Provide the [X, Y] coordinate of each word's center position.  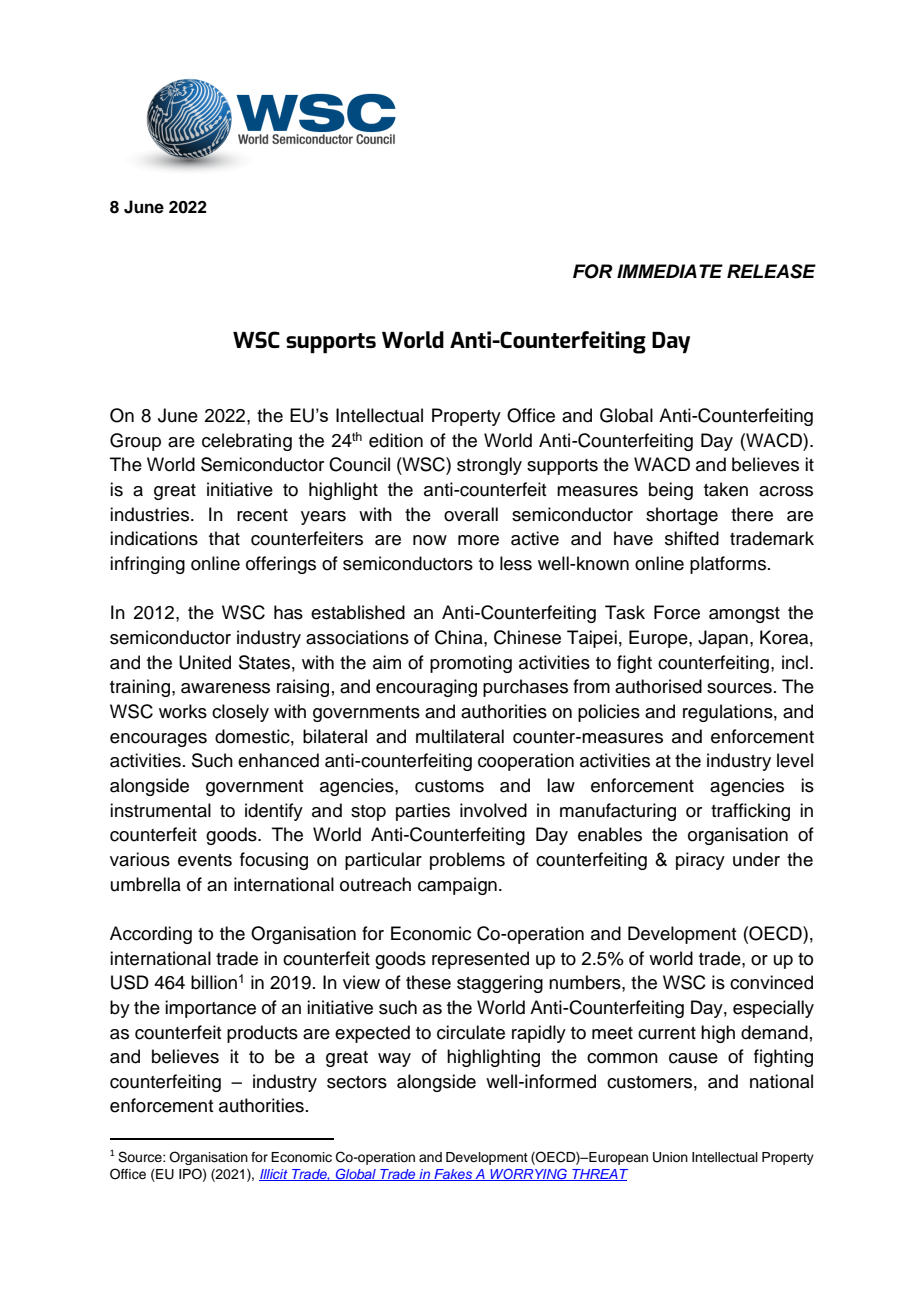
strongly [489, 466]
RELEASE [771, 271]
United [205, 662]
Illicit [274, 1175]
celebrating [247, 442]
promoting [471, 664]
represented [480, 960]
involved [493, 810]
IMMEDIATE [670, 271]
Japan [723, 639]
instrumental [160, 810]
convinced [771, 982]
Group [135, 442]
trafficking [750, 812]
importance [210, 1009]
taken [726, 489]
